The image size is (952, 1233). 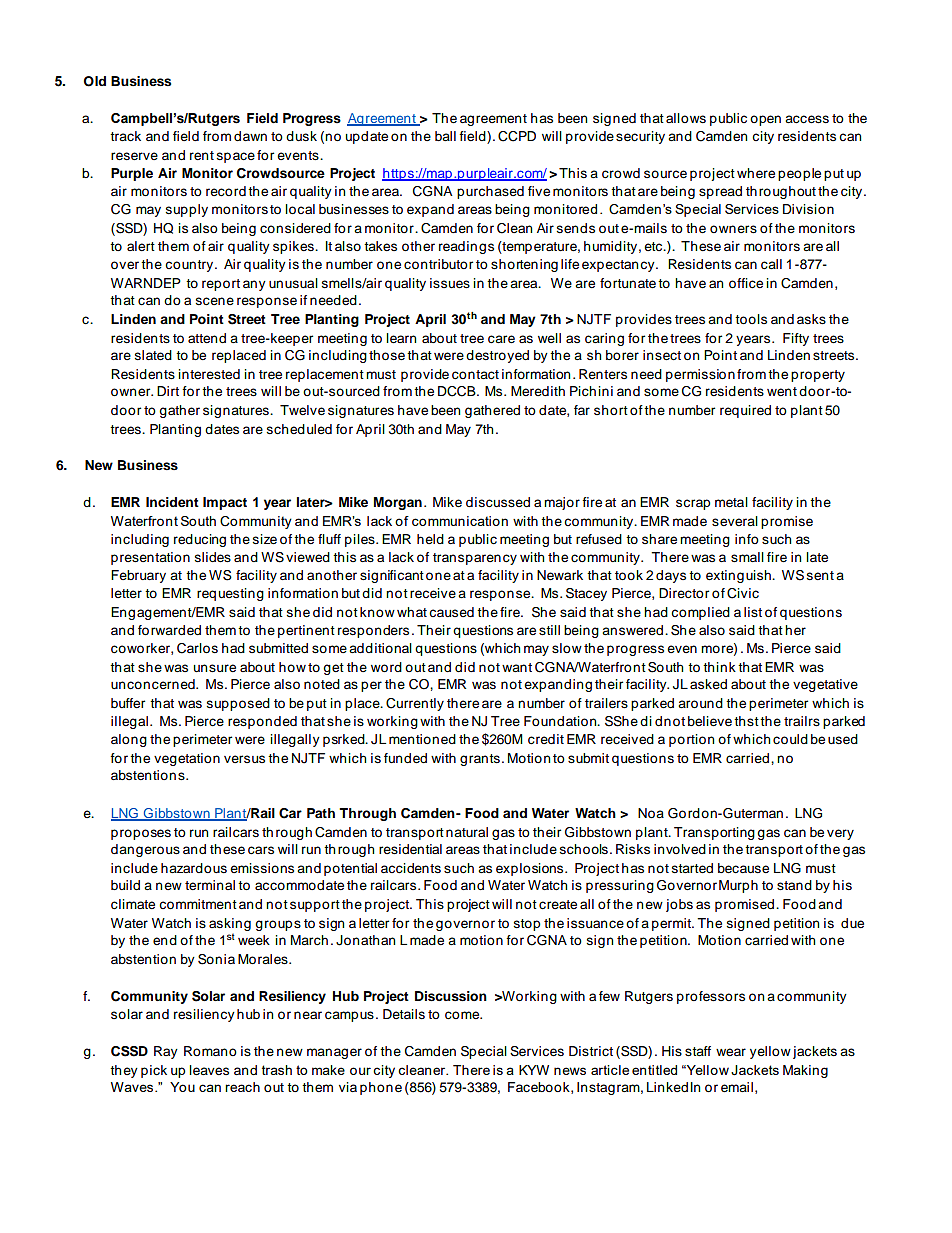 I want to click on ball, so click(x=445, y=136).
